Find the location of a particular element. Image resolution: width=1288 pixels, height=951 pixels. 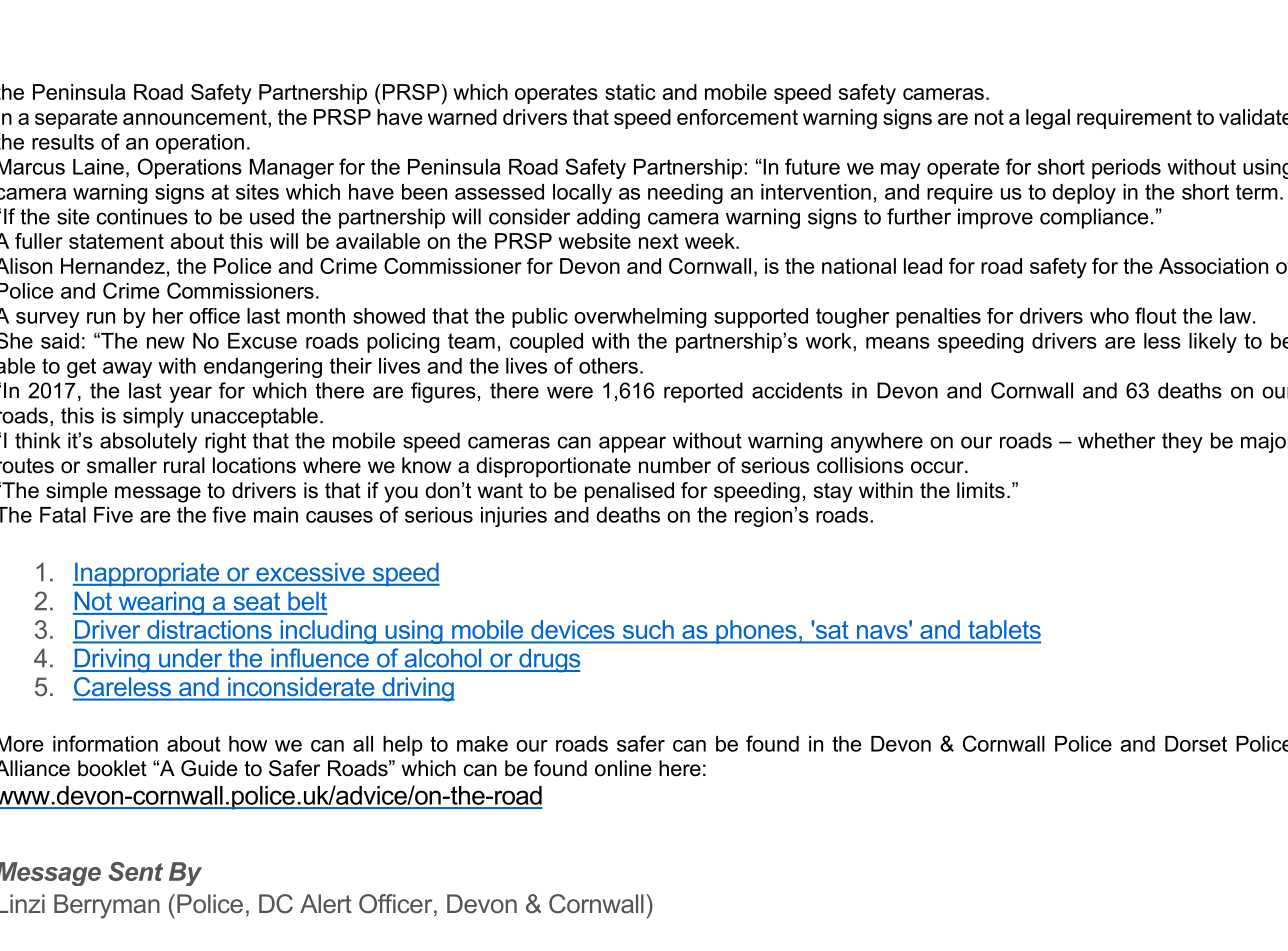

overwhelming is located at coordinates (640, 318).
